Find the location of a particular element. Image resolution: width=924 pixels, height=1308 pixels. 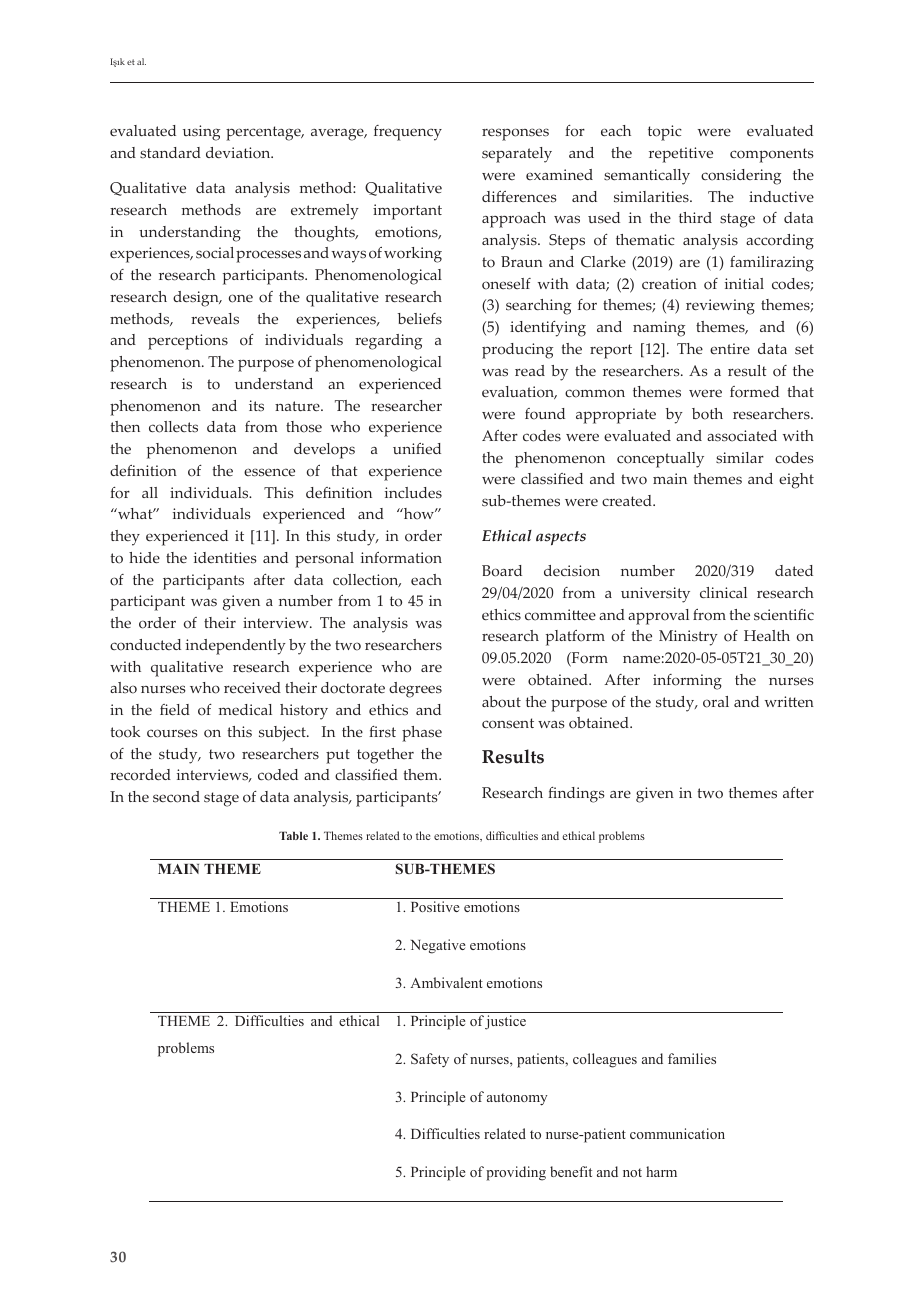

separately is located at coordinates (517, 155).
